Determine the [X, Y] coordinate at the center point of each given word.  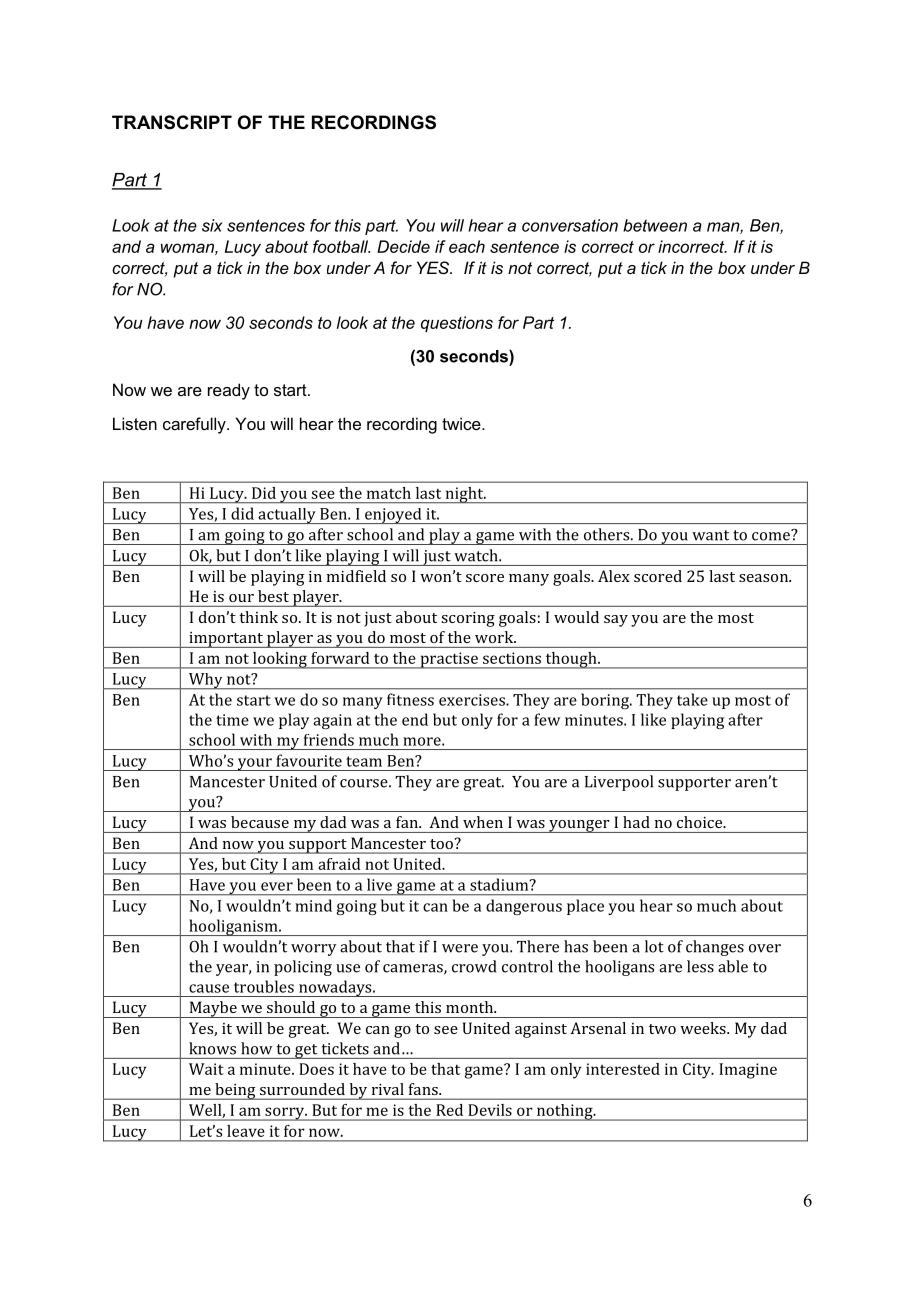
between [655, 225]
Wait [206, 1069]
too [441, 844]
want [710, 535]
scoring [468, 619]
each [467, 246]
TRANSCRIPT [172, 122]
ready [229, 391]
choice [701, 822]
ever [277, 886]
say [616, 621]
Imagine [748, 1071]
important [226, 640]
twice [462, 423]
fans [424, 1089]
